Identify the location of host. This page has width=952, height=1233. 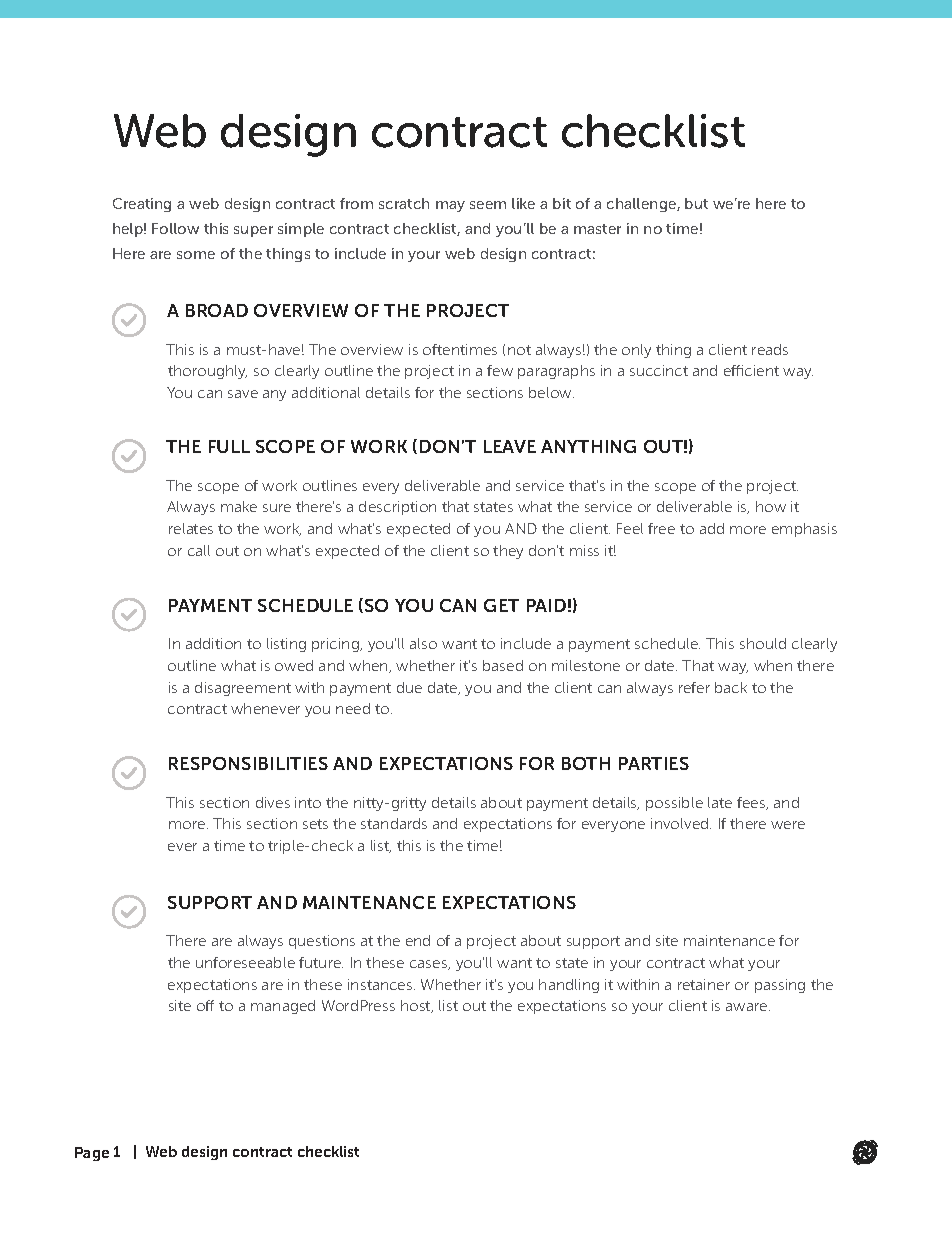
(417, 1006).
